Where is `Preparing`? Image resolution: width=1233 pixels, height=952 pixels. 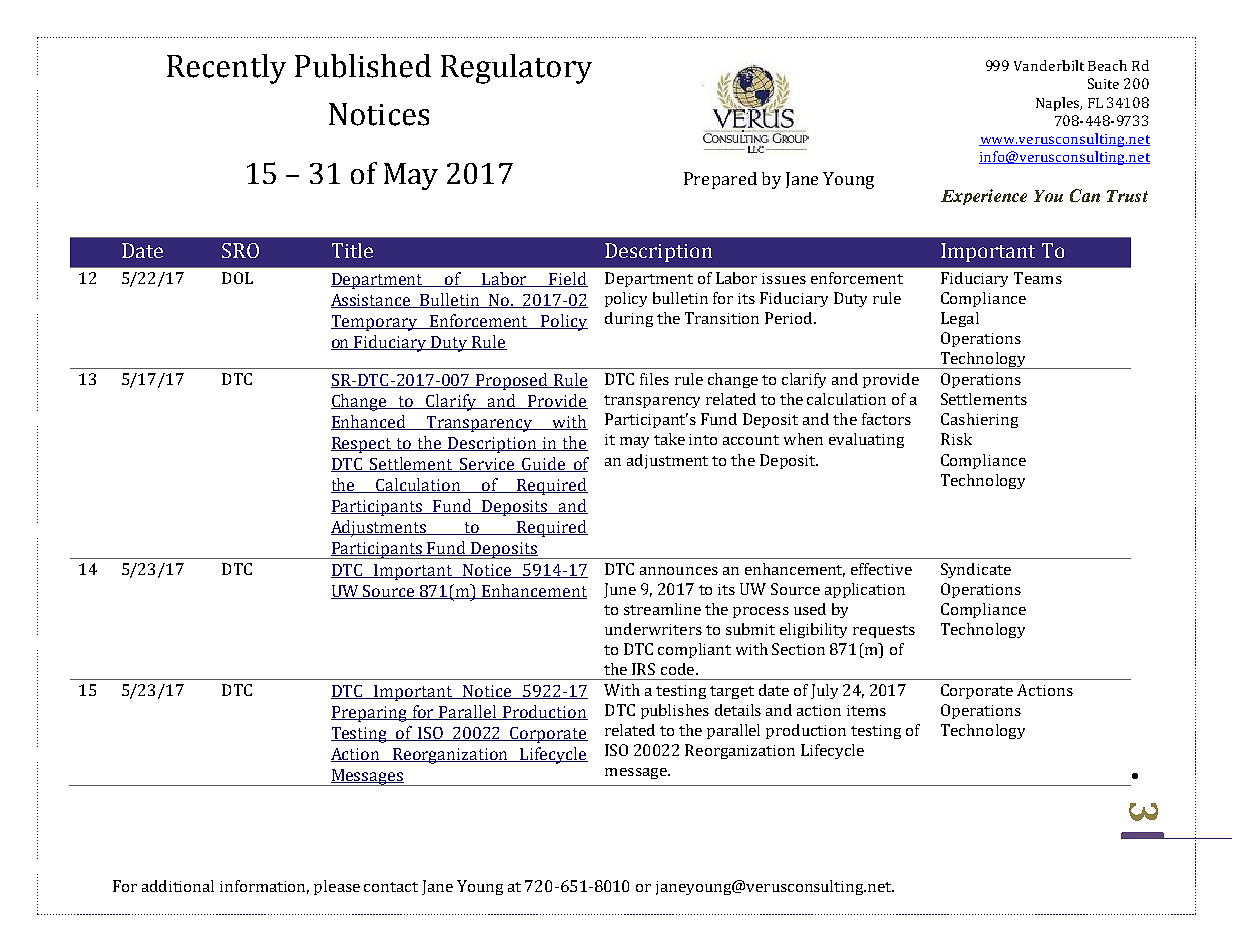 Preparing is located at coordinates (370, 714).
